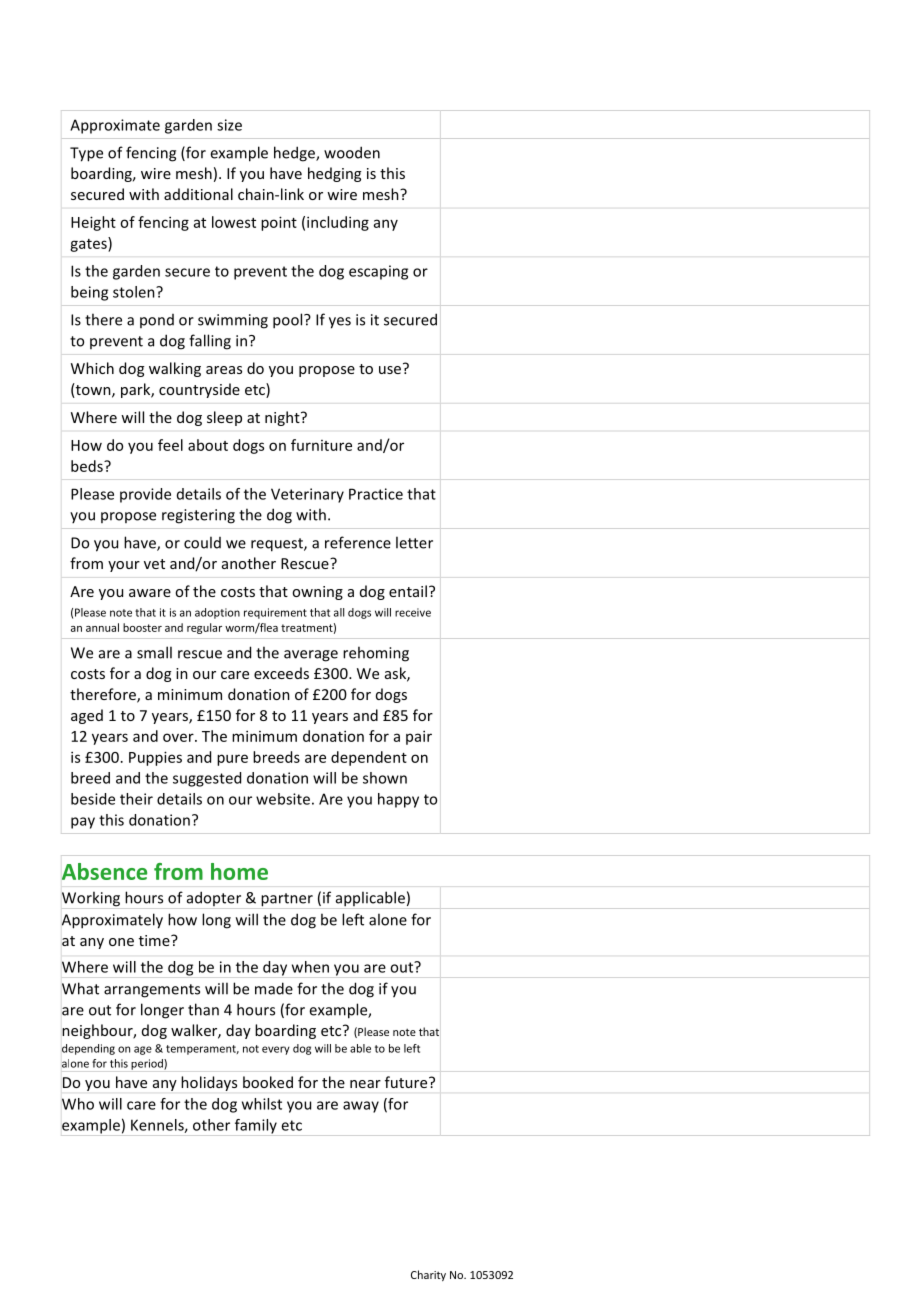 This document has height=1309, width=924. Describe the element at coordinates (229, 125) in the document. I see `size` at that location.
